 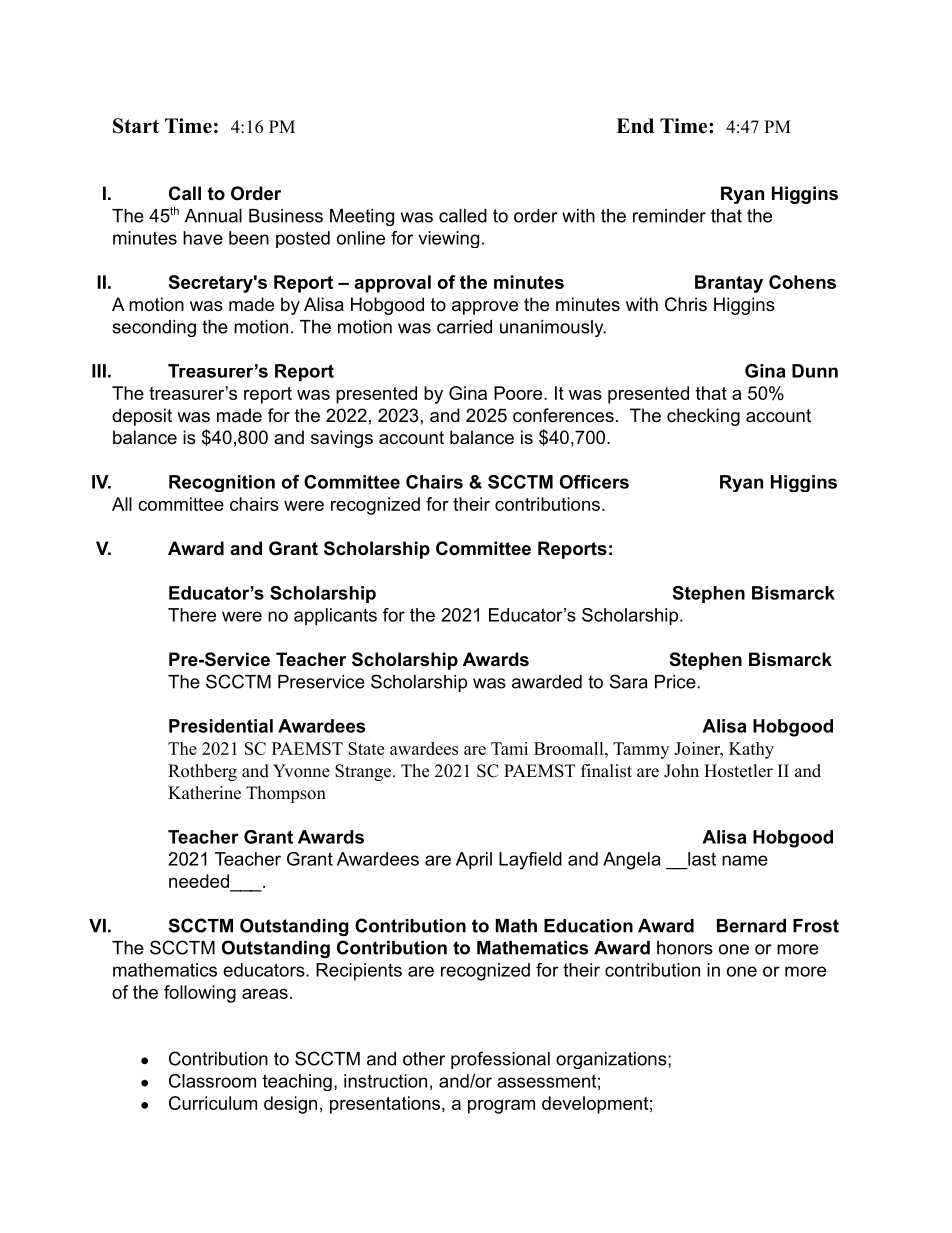 I want to click on Start, so click(x=136, y=126).
